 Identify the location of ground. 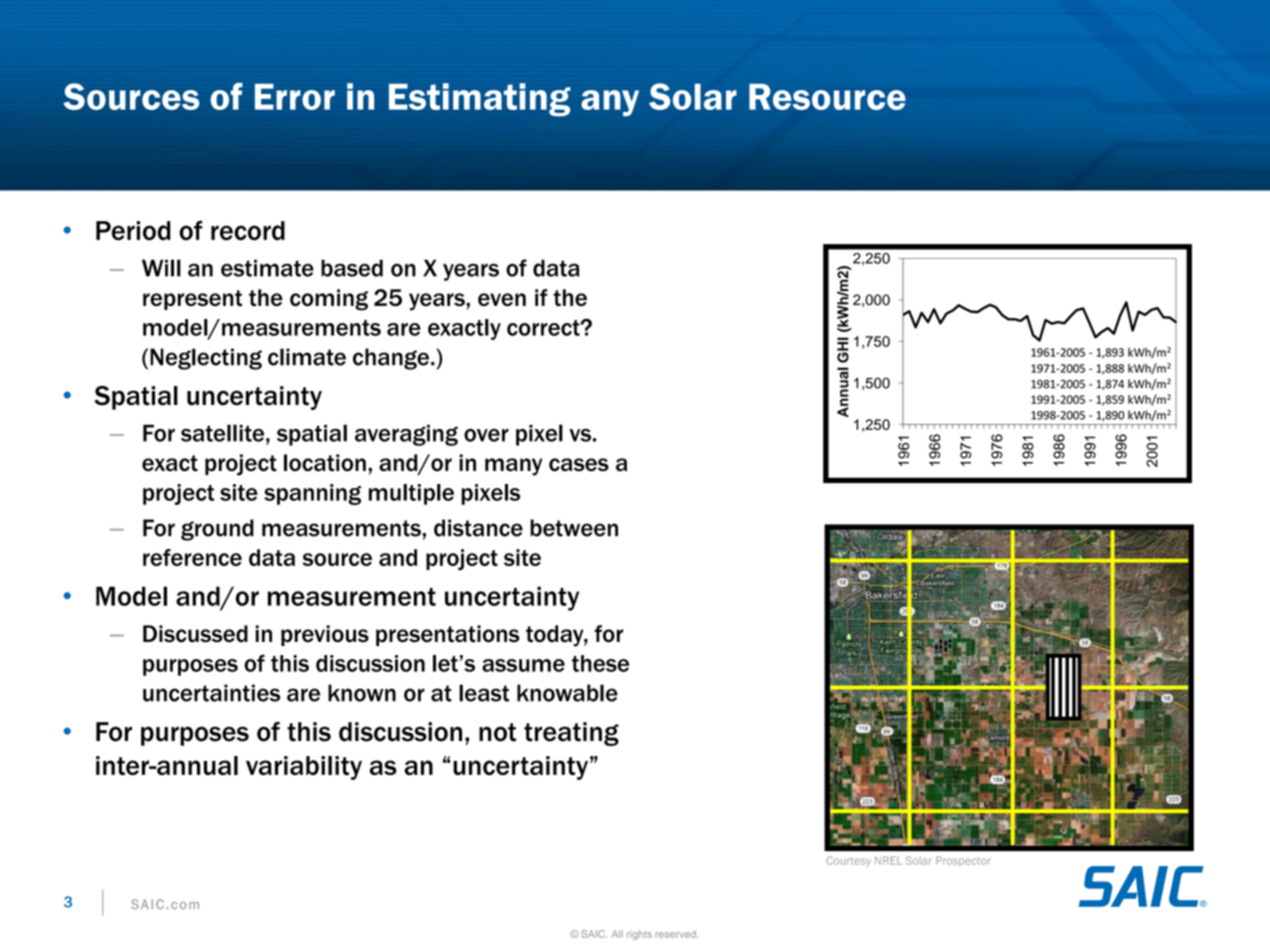
(217, 530).
